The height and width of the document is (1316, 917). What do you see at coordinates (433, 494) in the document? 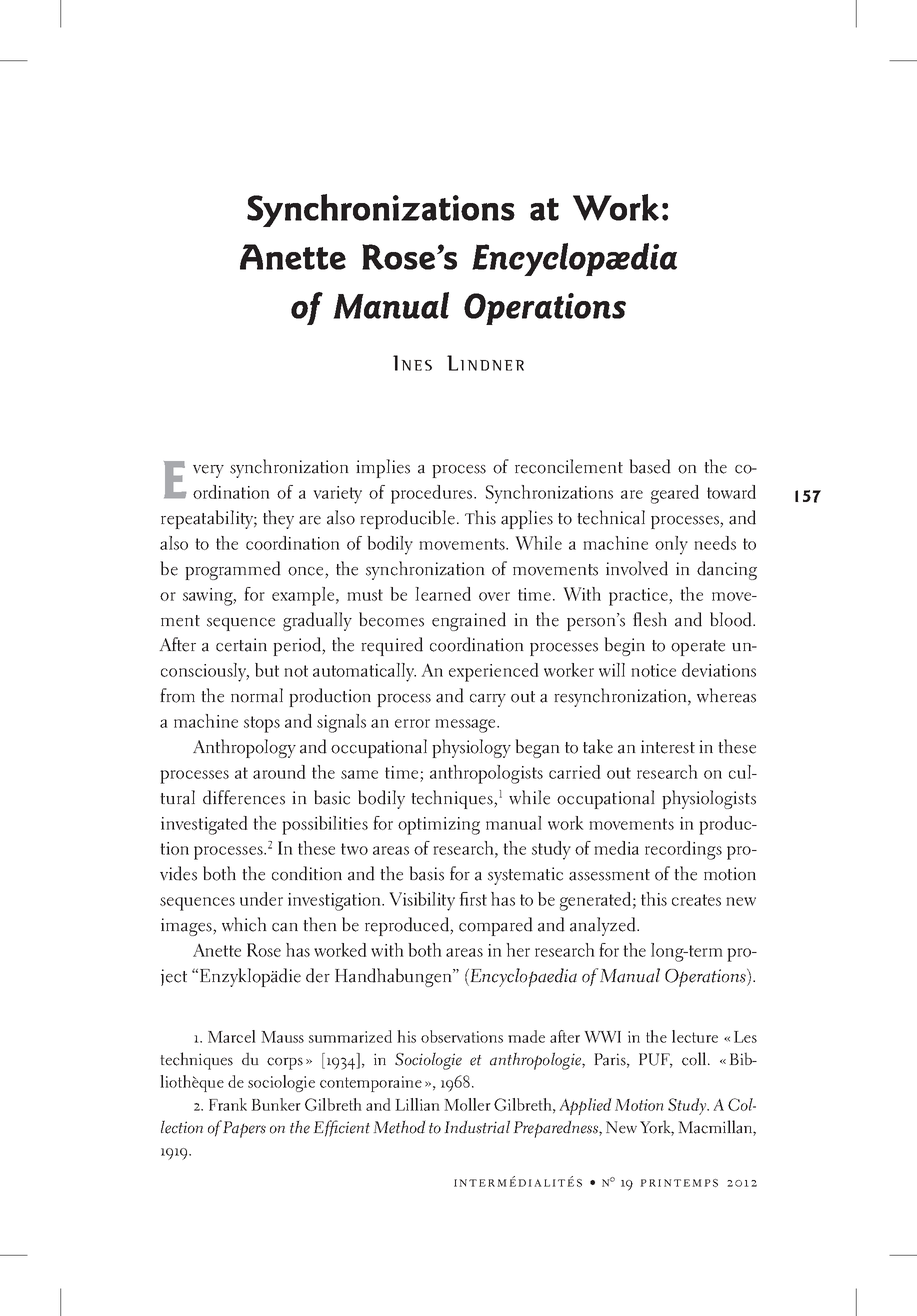
I see `procedures` at bounding box center [433, 494].
